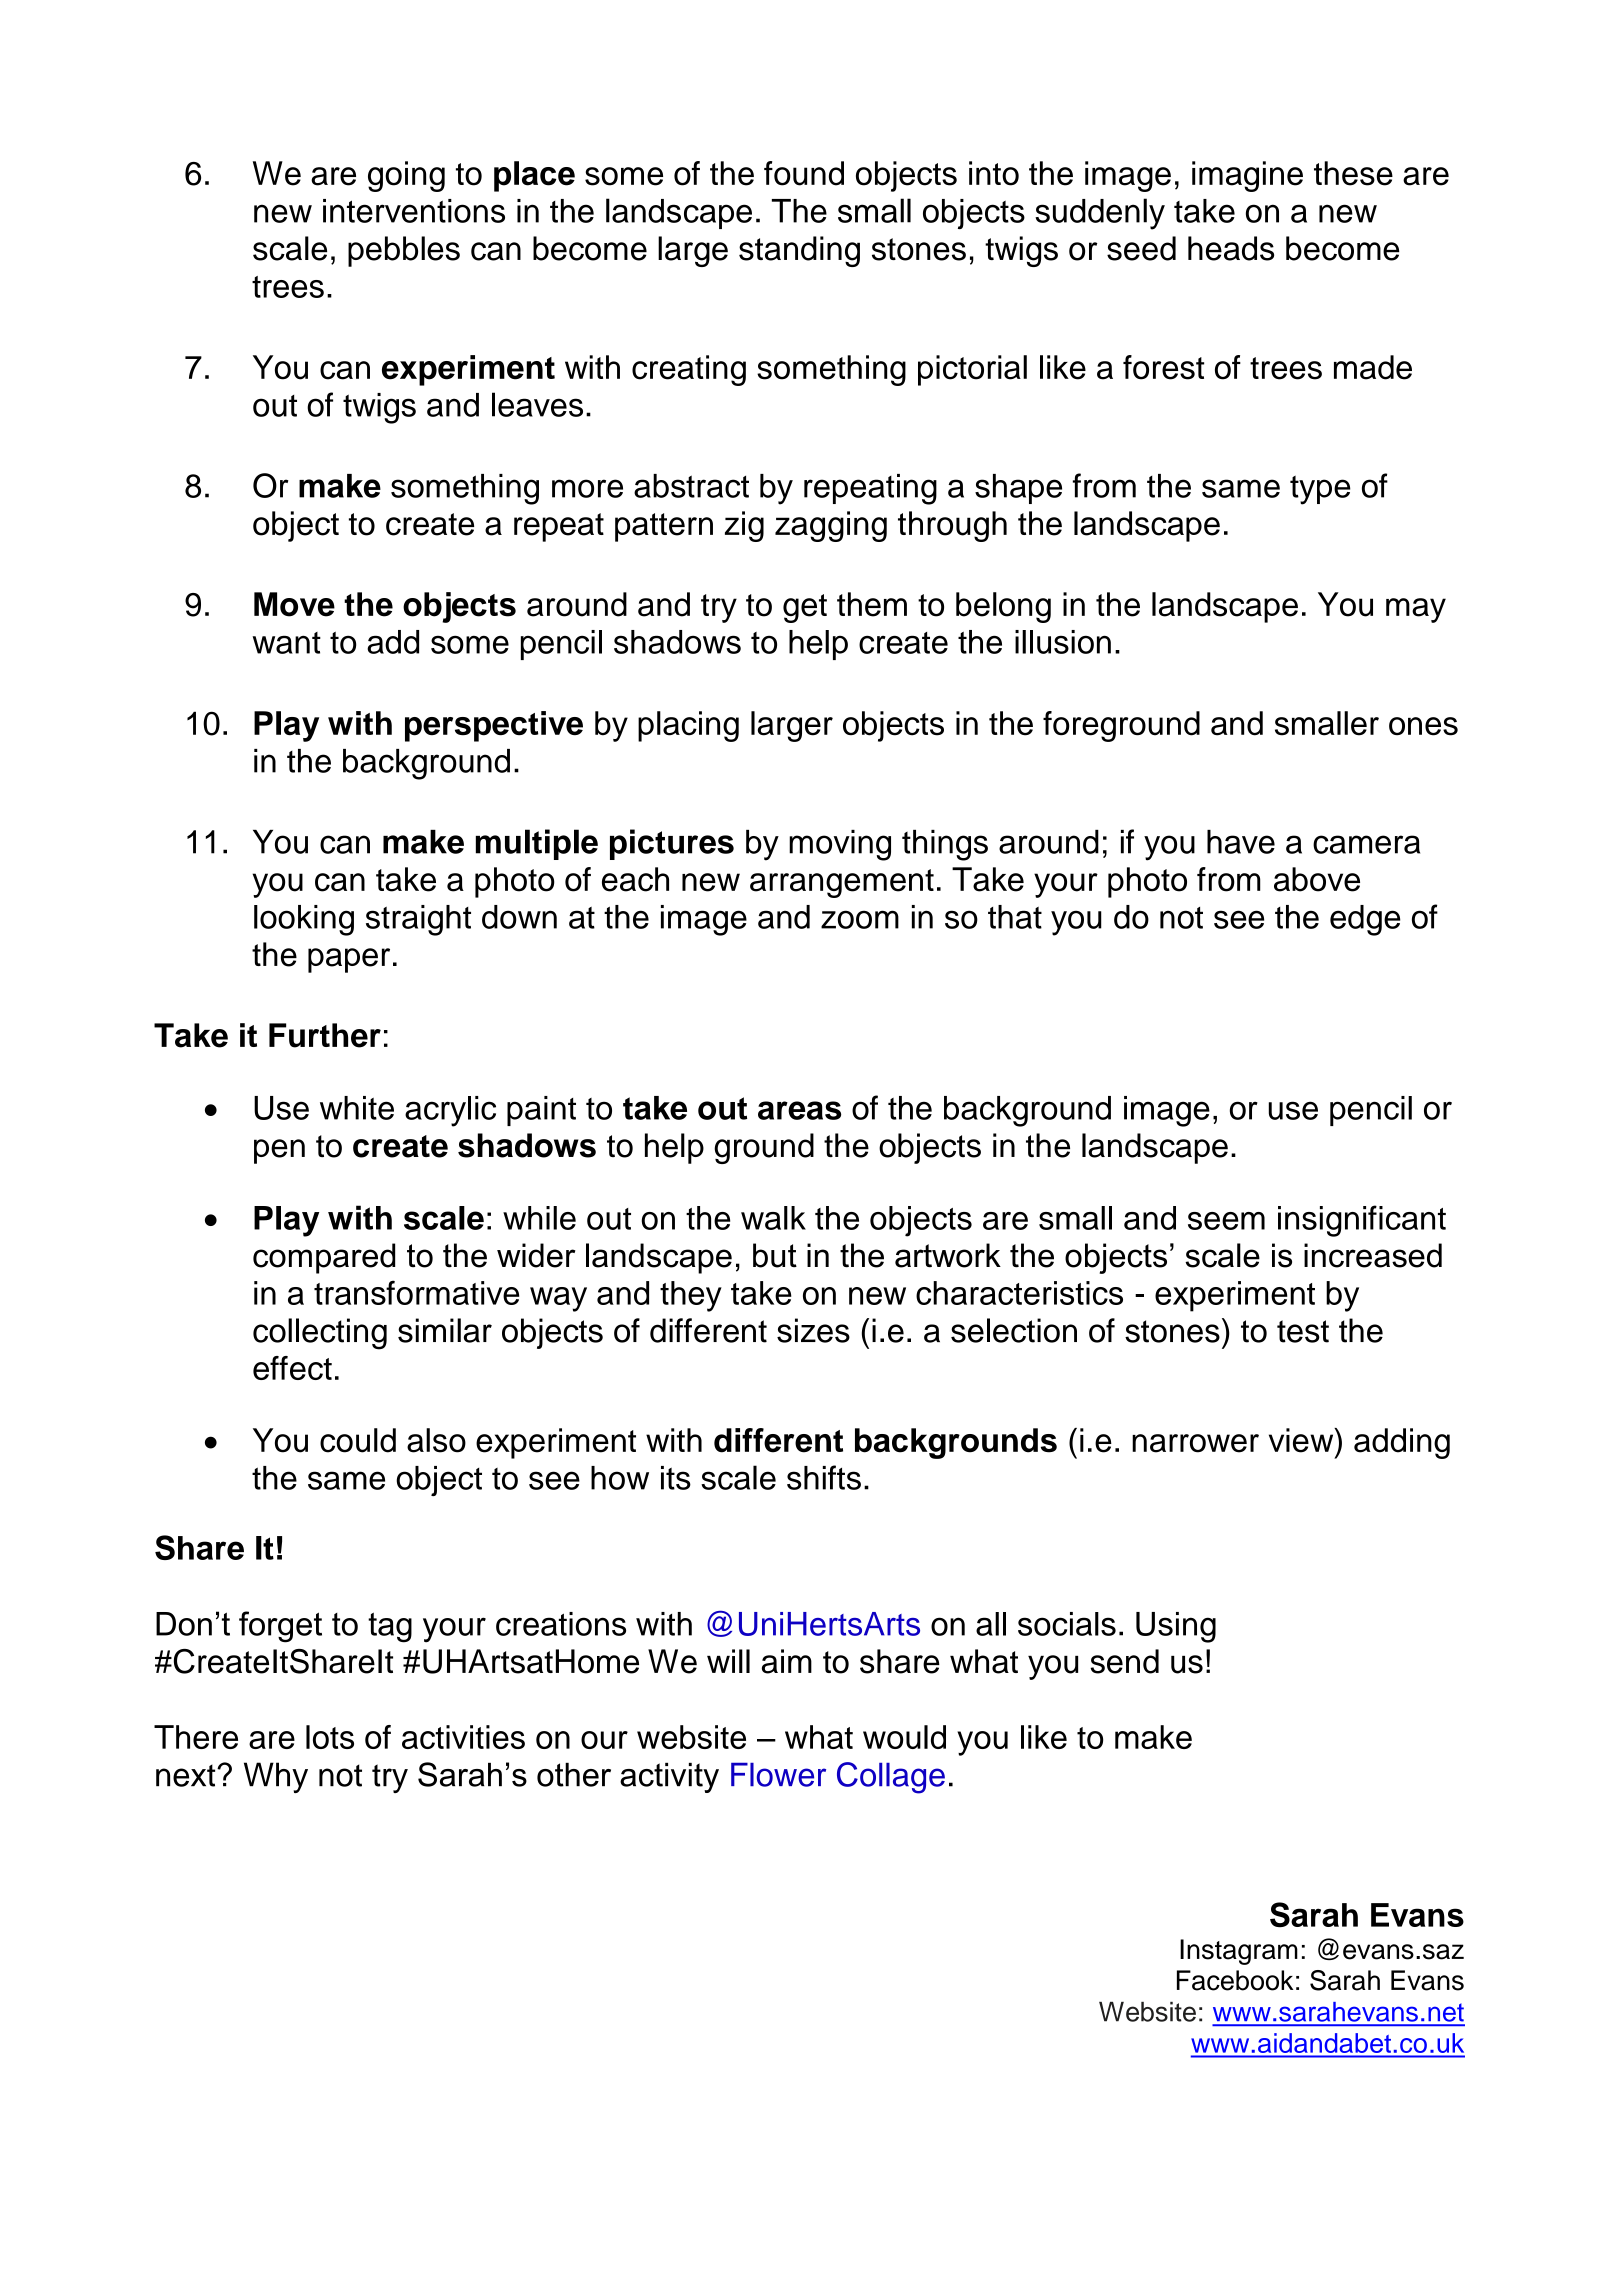 Image resolution: width=1619 pixels, height=2291 pixels. What do you see at coordinates (799, 251) in the document?
I see `standing` at bounding box center [799, 251].
